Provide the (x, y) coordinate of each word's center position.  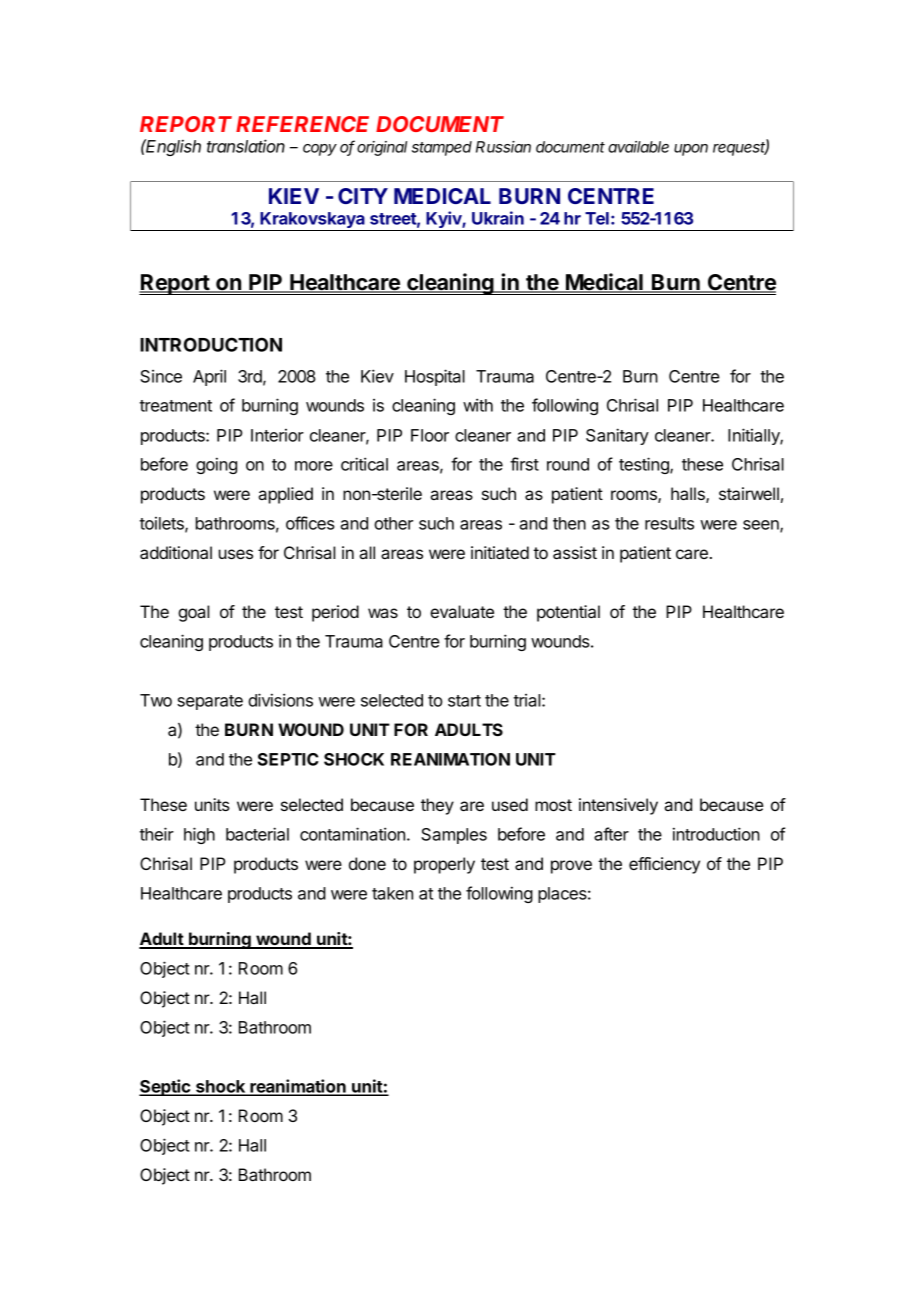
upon (691, 150)
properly (444, 865)
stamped (442, 148)
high (199, 835)
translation (246, 146)
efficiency (664, 865)
